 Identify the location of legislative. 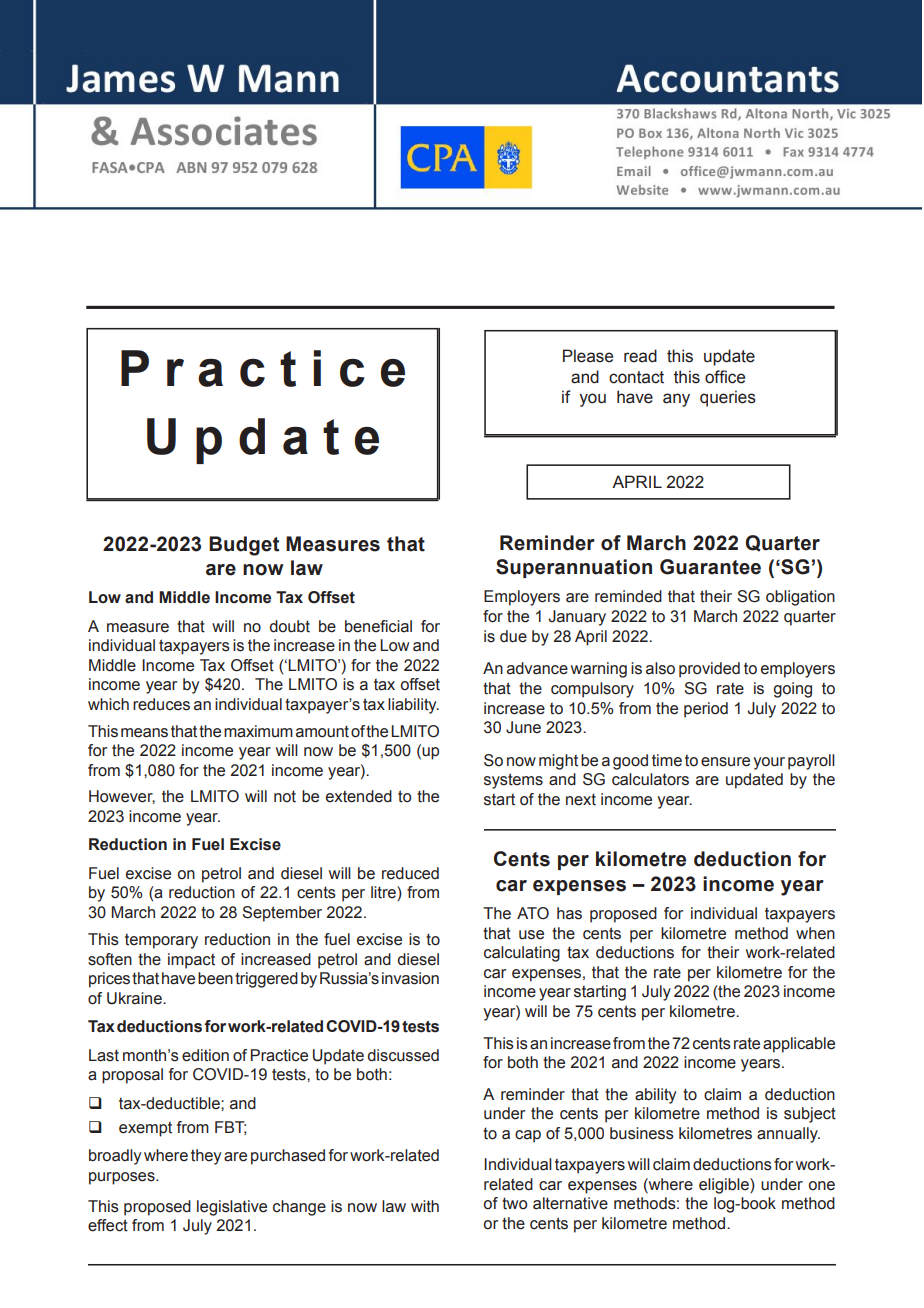
(232, 1208).
